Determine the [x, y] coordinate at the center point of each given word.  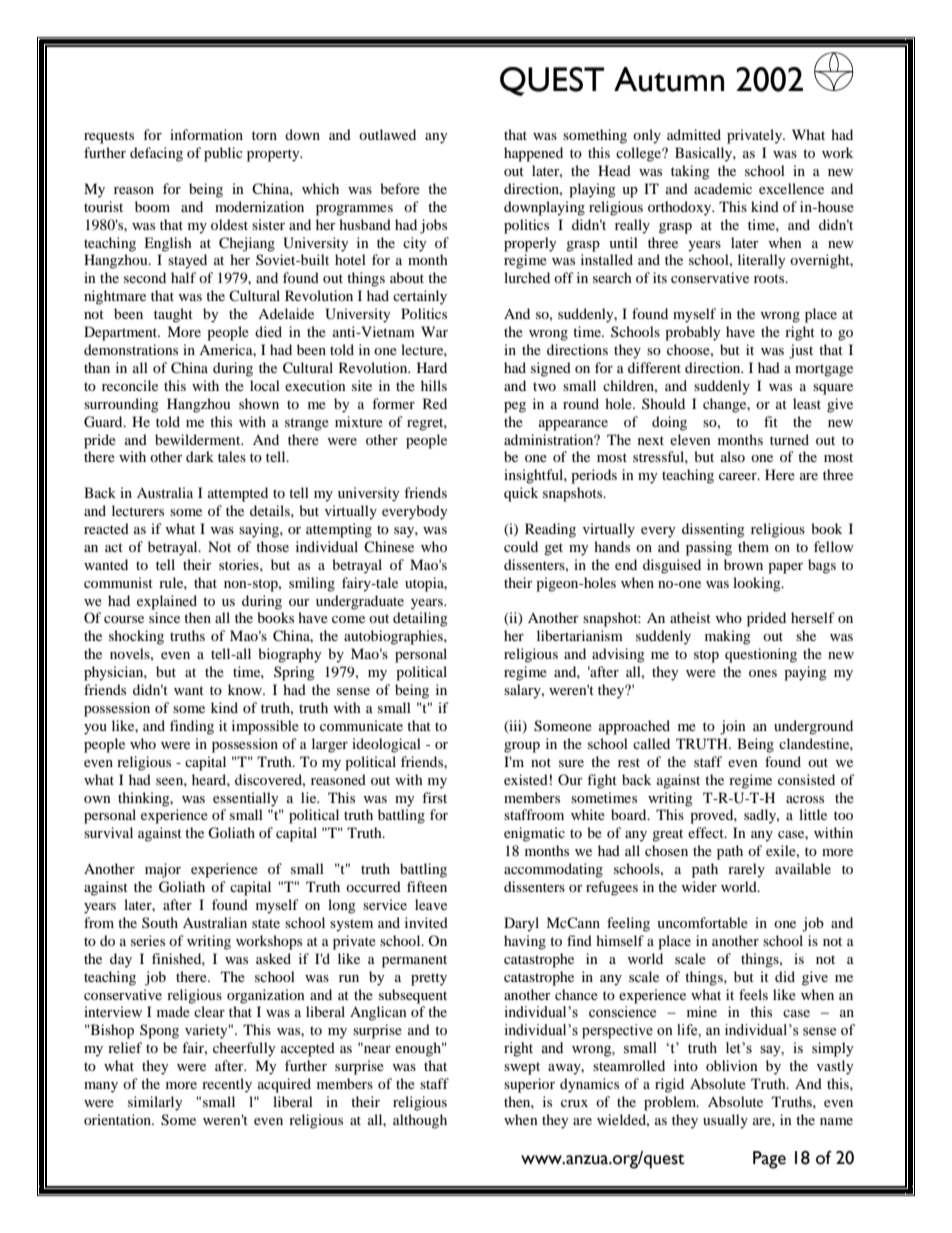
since [164, 617]
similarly [155, 1103]
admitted [694, 134]
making [728, 637]
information [206, 134]
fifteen [427, 886]
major [163, 870]
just [801, 351]
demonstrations [131, 349]
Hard [432, 367]
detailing [420, 619]
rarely [746, 870]
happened [533, 154]
